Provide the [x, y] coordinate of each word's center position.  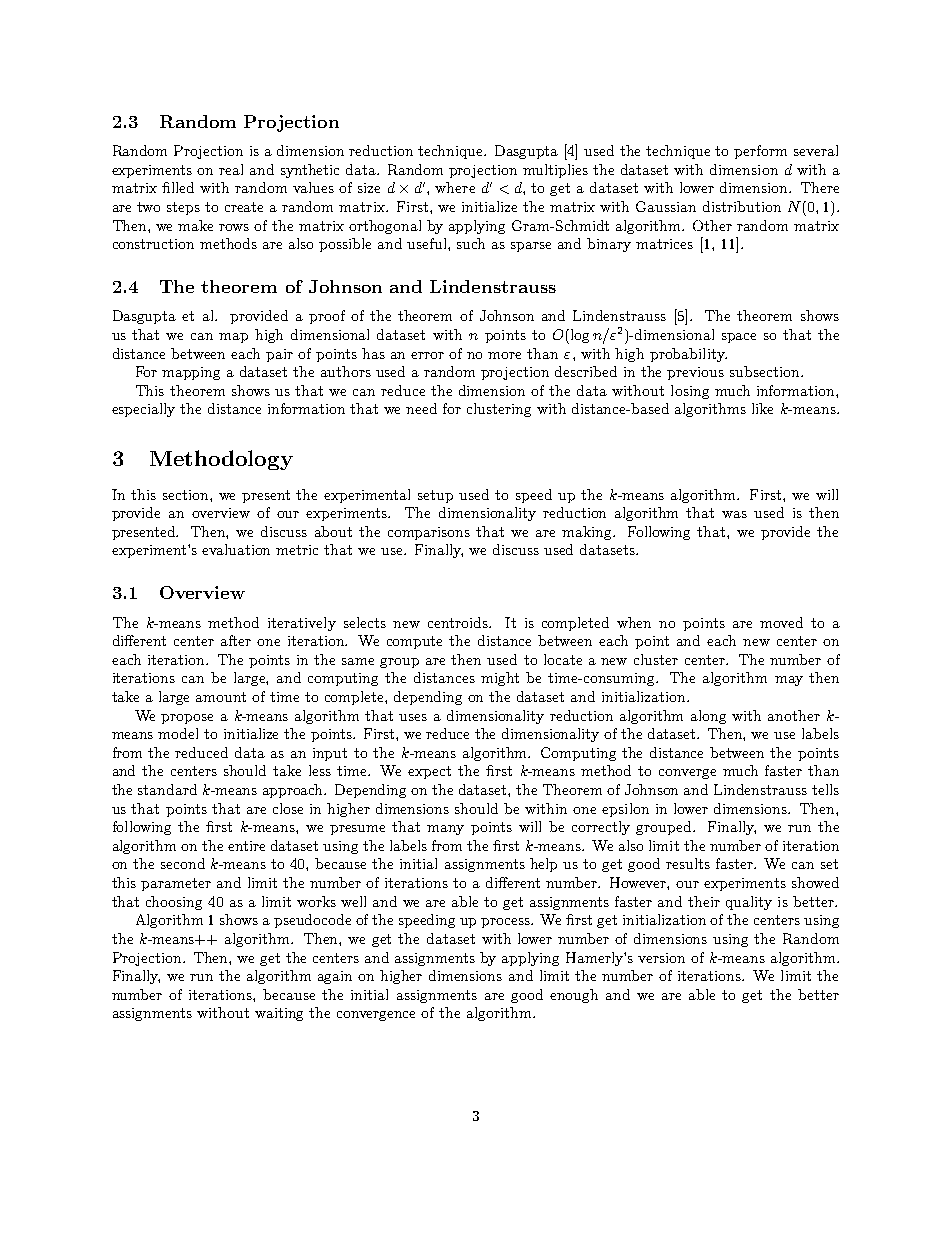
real [231, 169]
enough [574, 996]
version [661, 958]
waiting [279, 1014]
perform [760, 152]
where [455, 187]
